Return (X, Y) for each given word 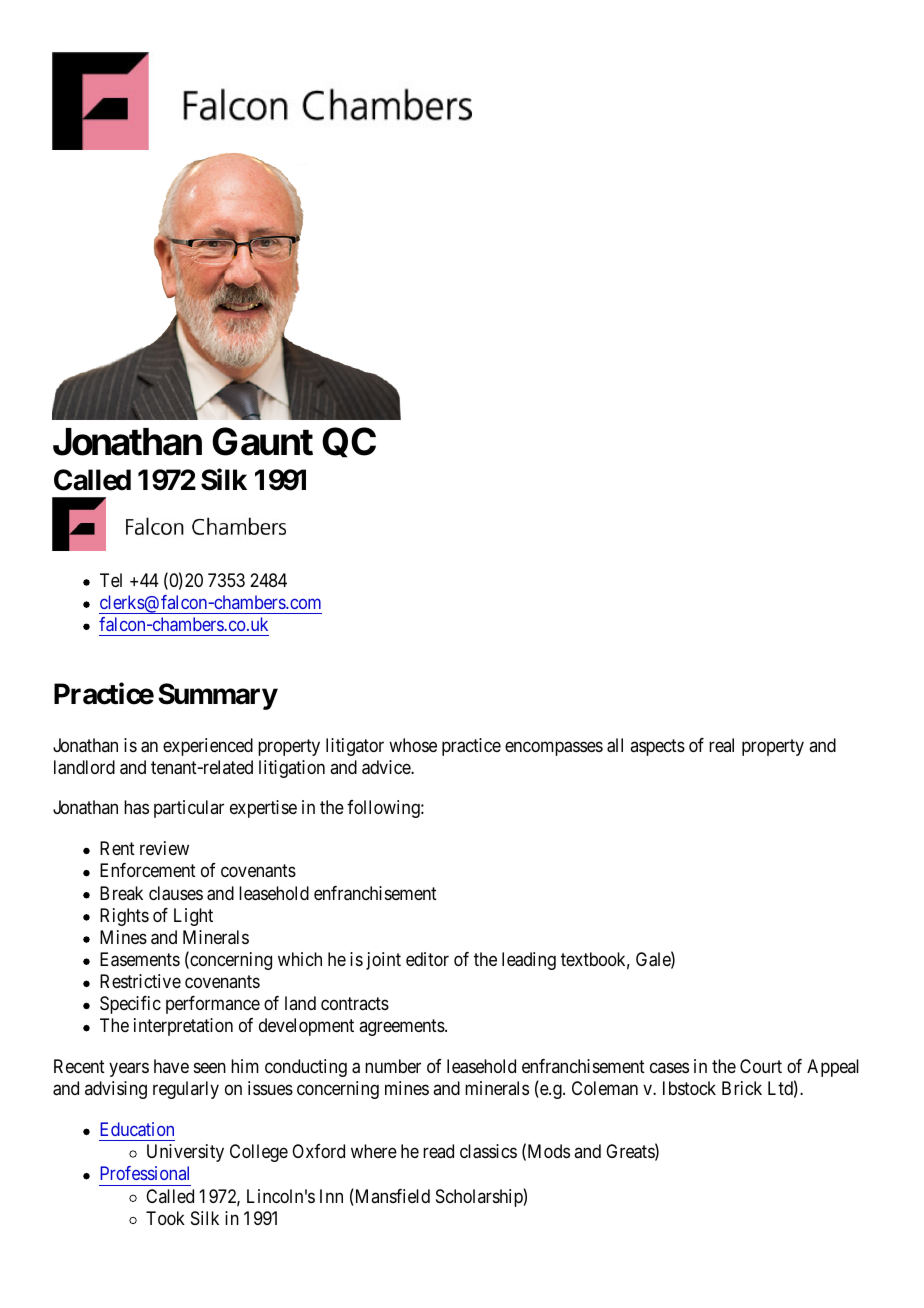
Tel (111, 580)
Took (165, 1218)
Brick (742, 1088)
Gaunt (262, 441)
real (721, 745)
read (438, 1151)
